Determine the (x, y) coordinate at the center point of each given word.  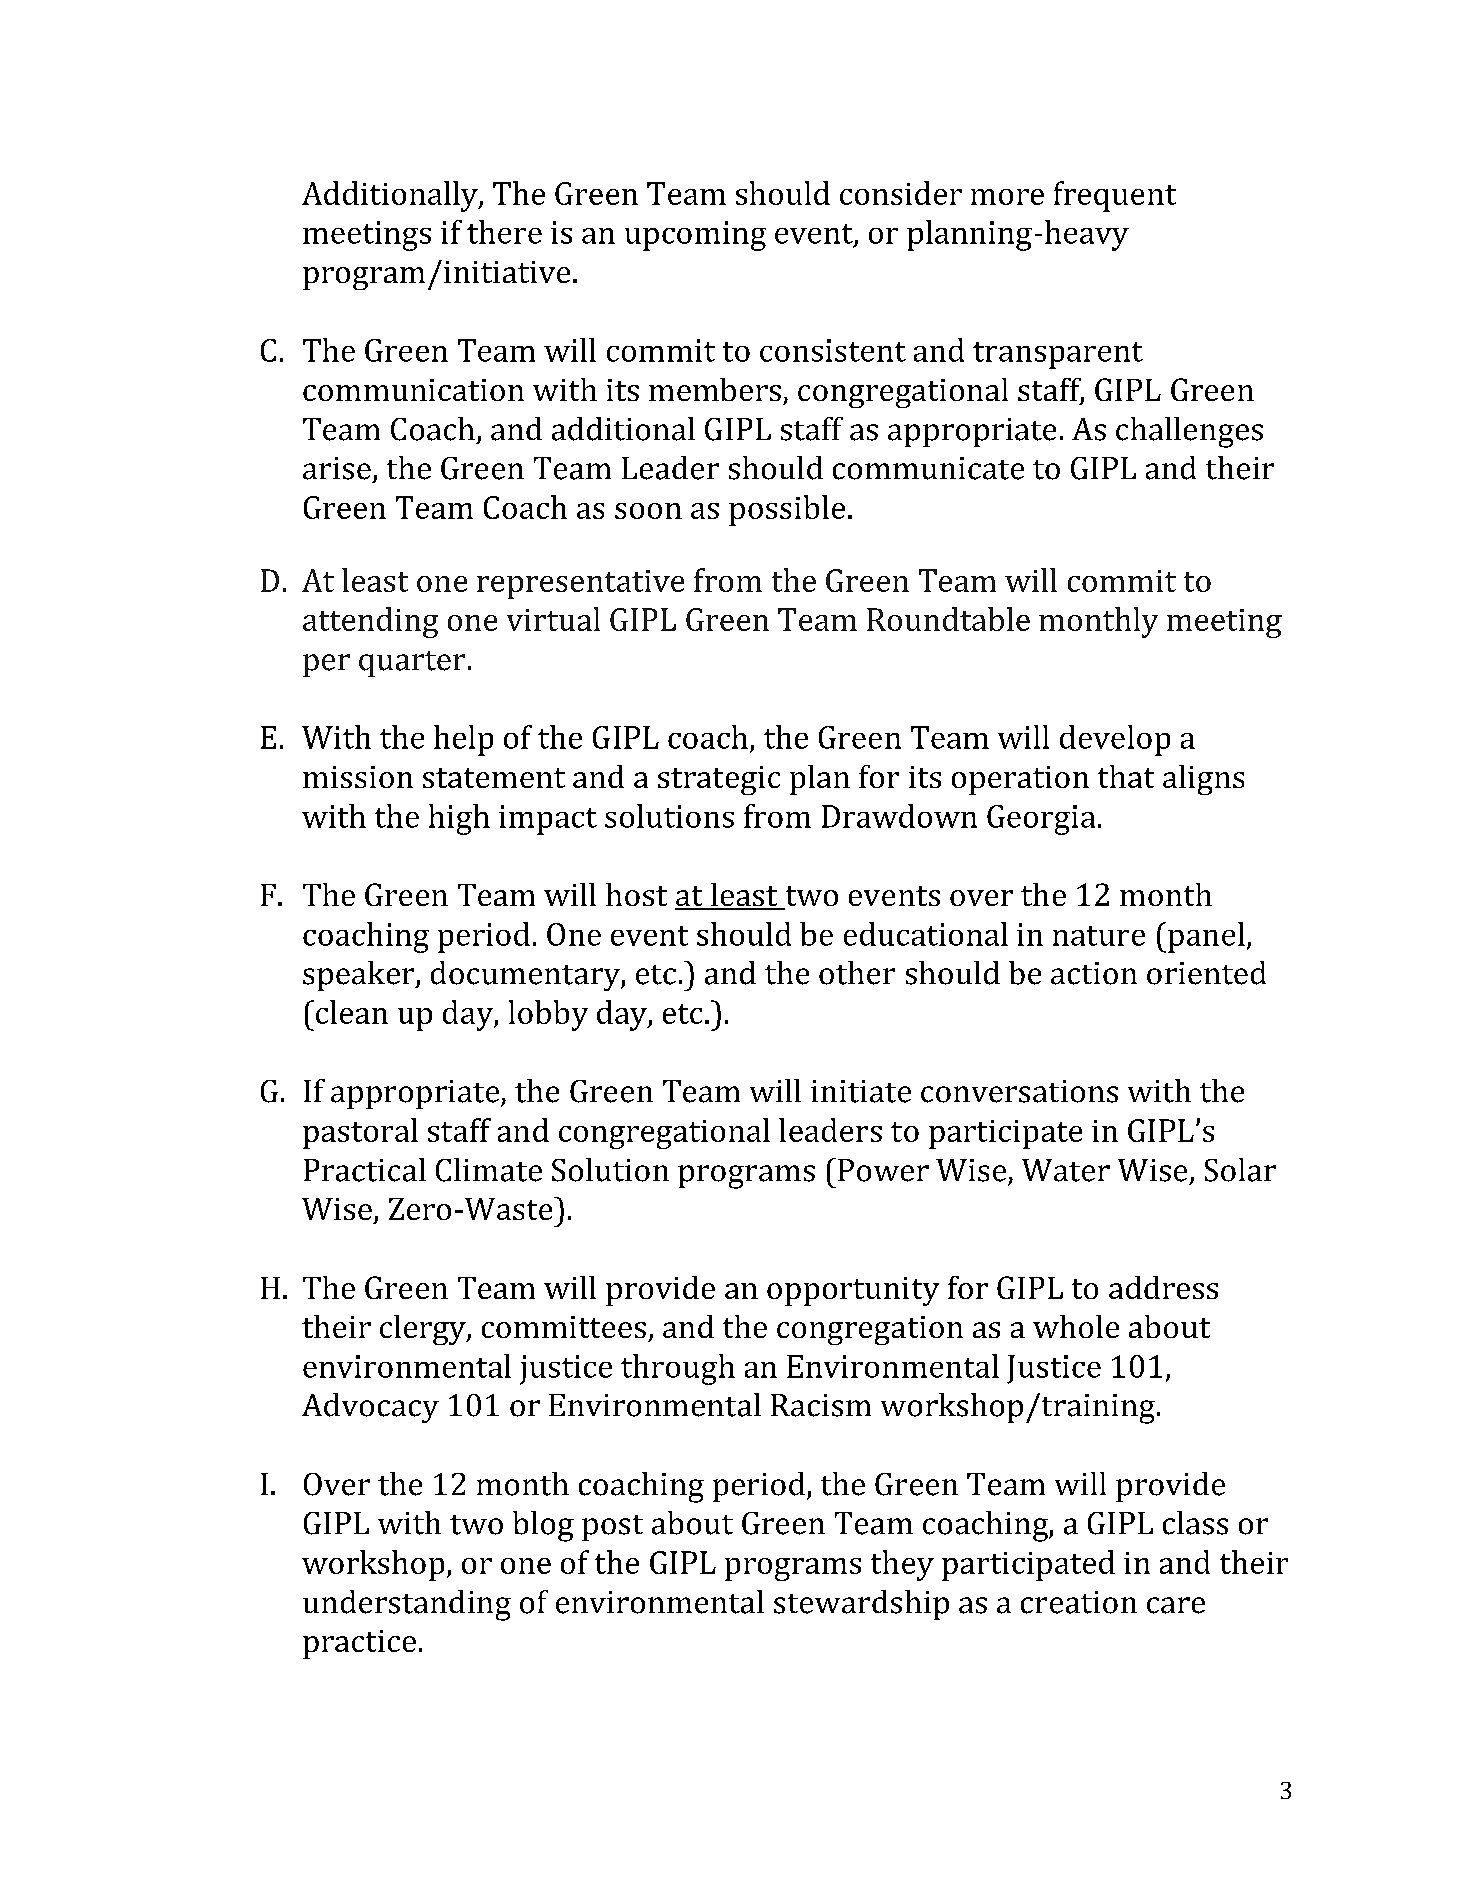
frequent (1115, 196)
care (1176, 1605)
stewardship (861, 1605)
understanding (407, 1605)
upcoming (695, 236)
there (504, 232)
